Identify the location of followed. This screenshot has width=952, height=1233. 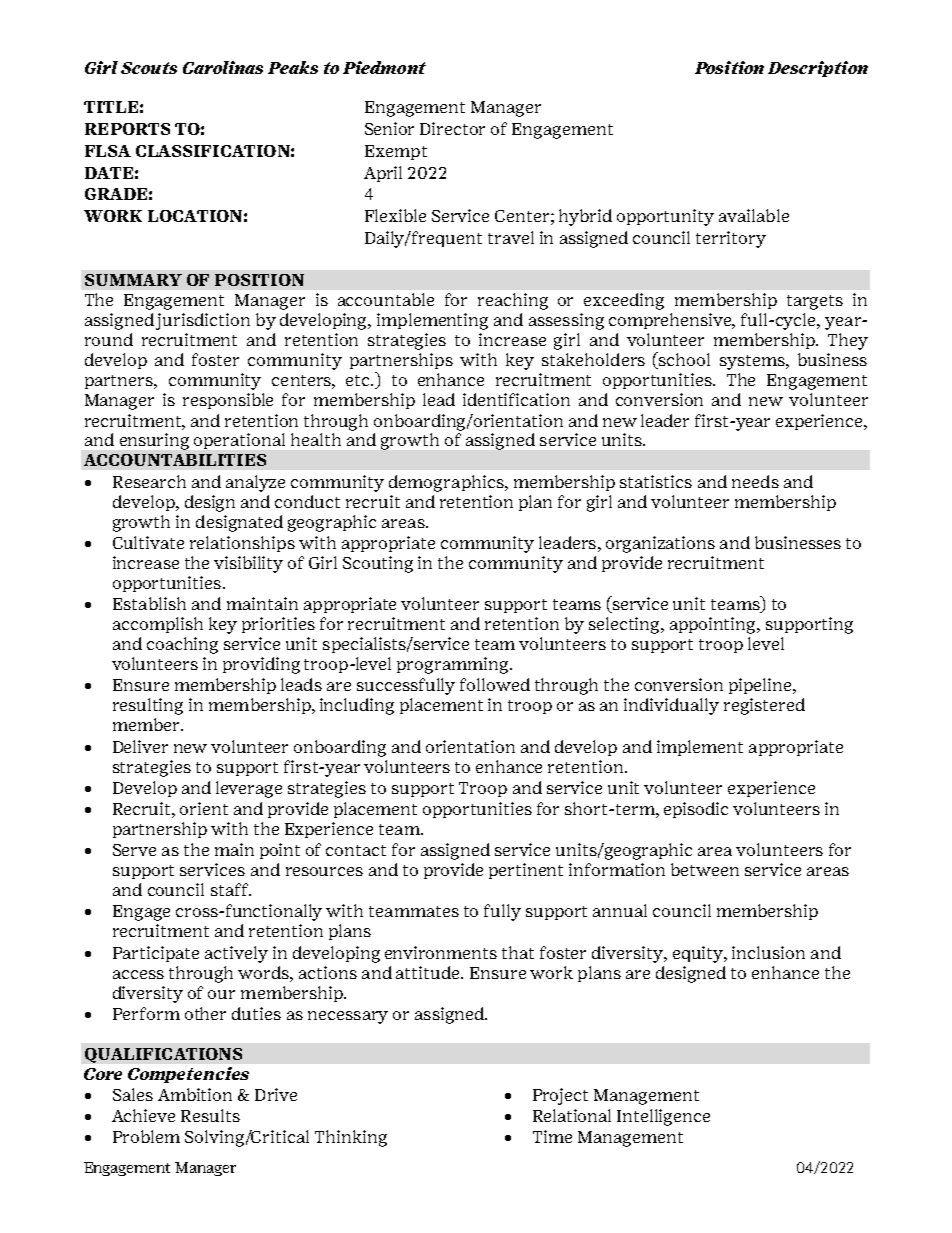
(495, 684).
